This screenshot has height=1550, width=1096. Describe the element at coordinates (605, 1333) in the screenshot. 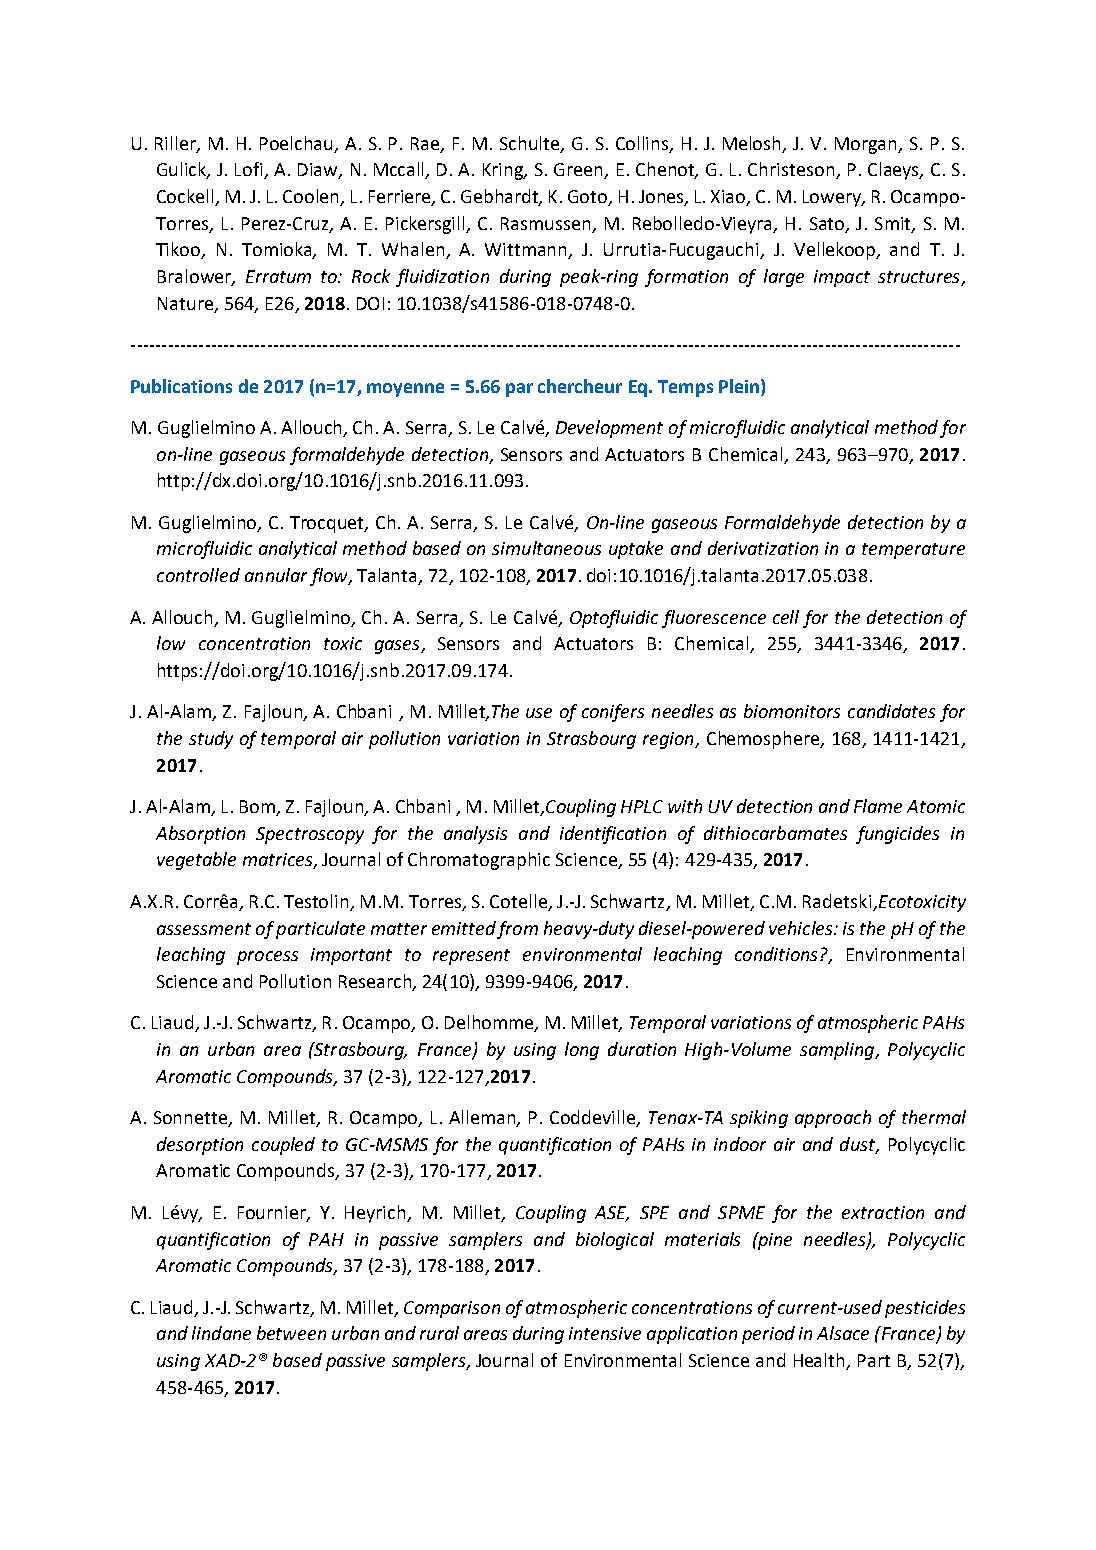

I see `intensive` at that location.
